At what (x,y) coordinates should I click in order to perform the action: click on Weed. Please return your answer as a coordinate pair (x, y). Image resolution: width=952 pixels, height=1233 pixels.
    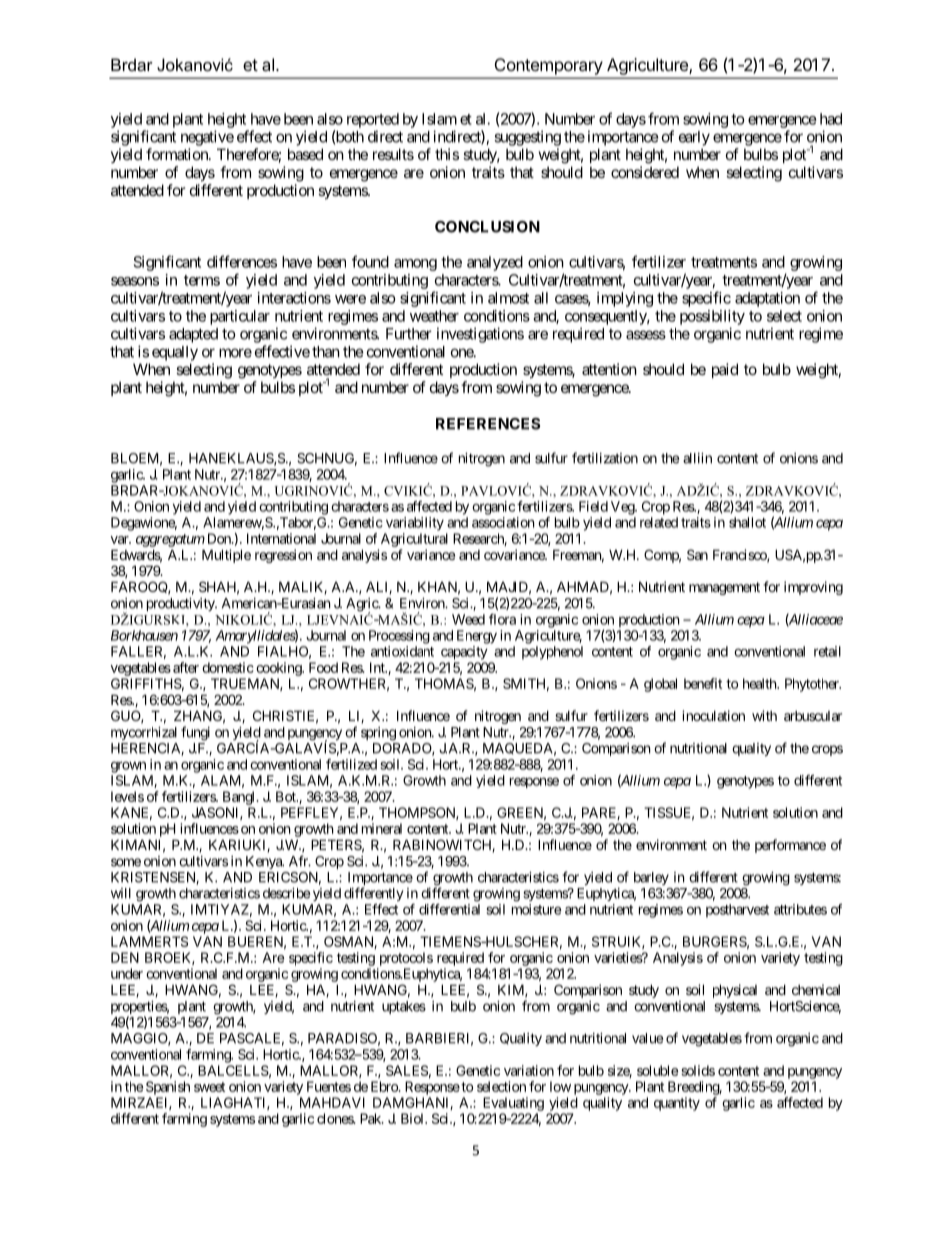
    Looking at the image, I should click on (468, 619).
